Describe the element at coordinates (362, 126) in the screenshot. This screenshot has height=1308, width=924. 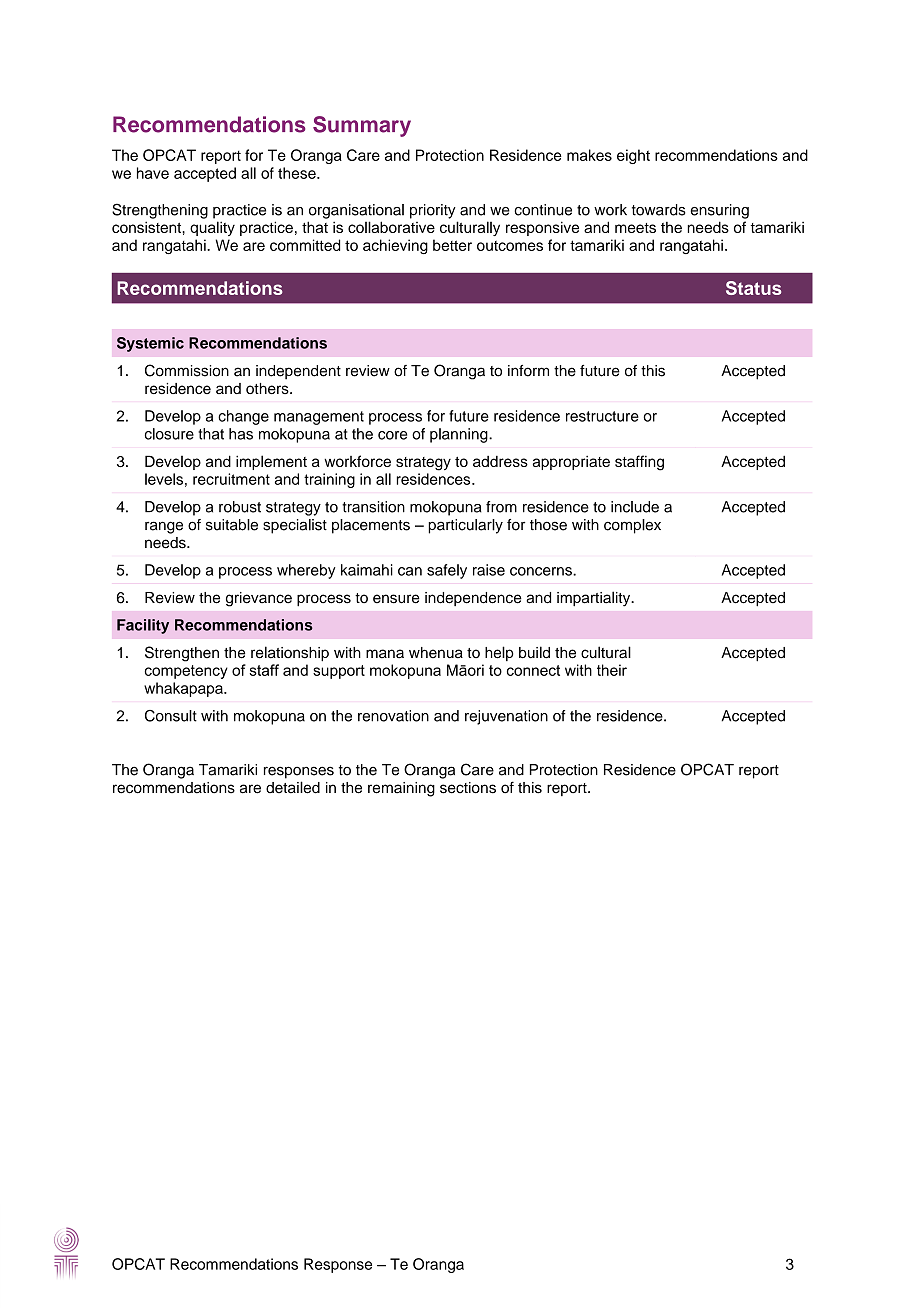
I see `Summary` at that location.
